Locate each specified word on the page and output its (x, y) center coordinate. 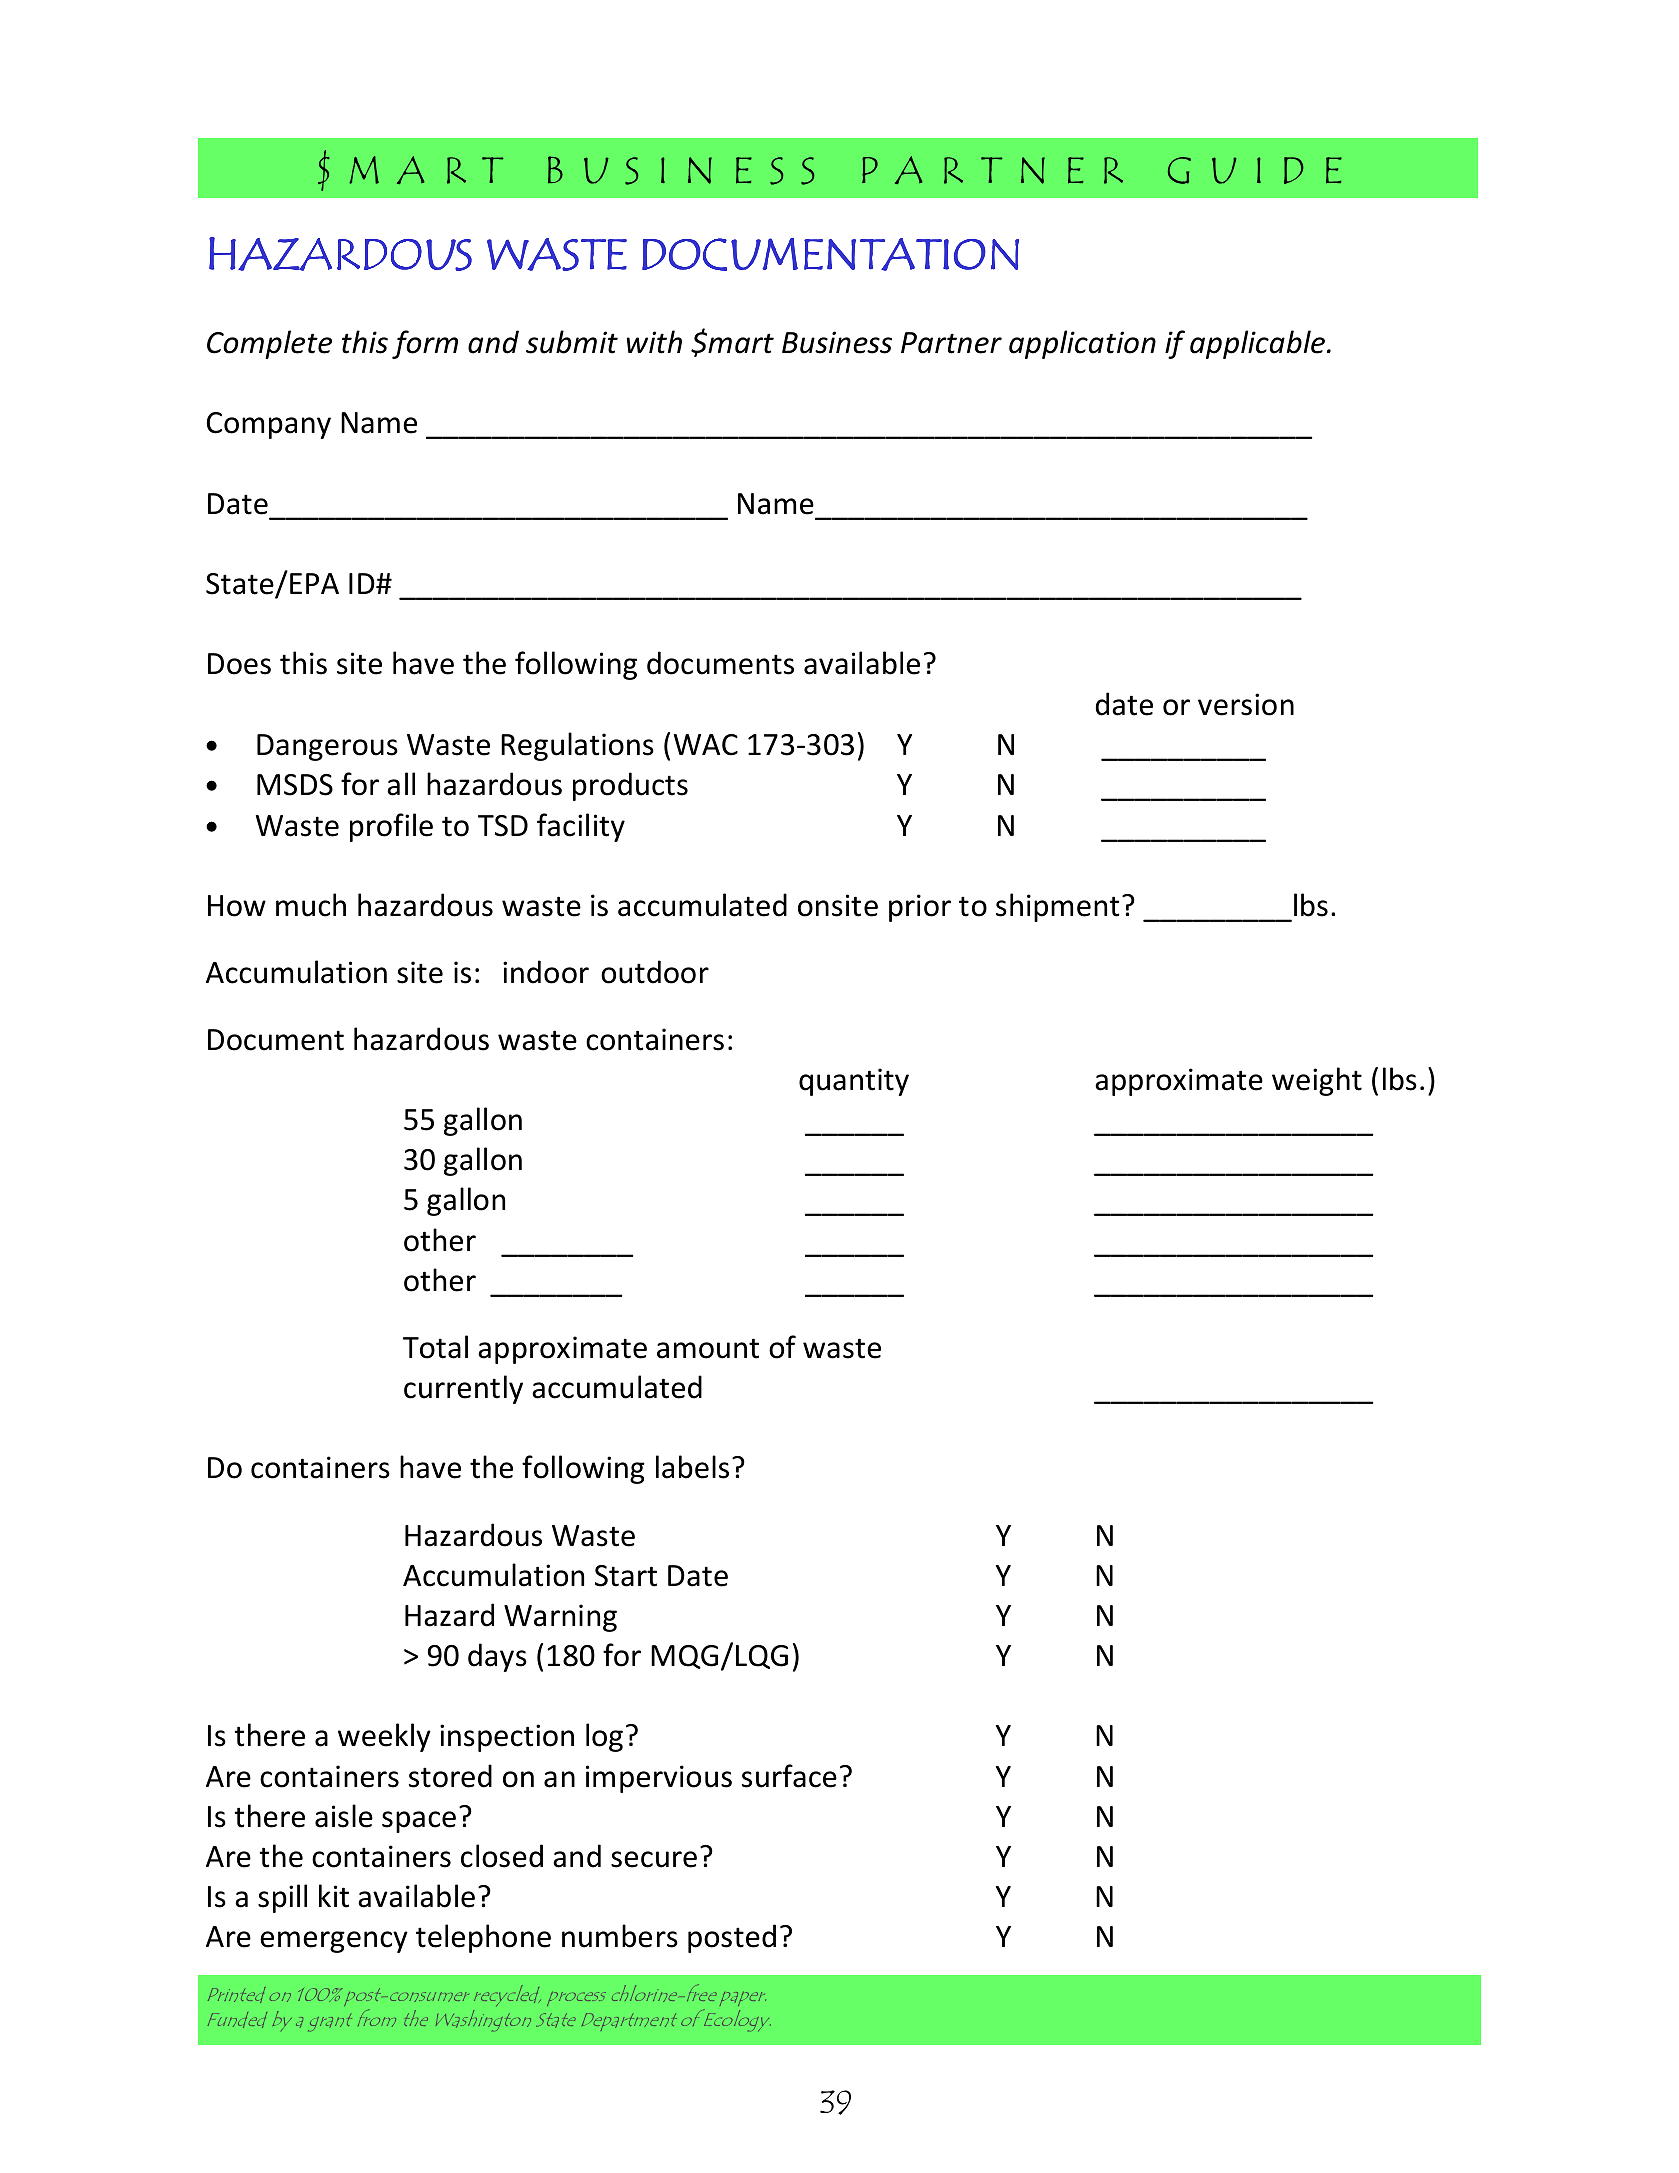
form (425, 344)
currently (463, 1389)
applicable (1257, 344)
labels (692, 1467)
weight (1317, 1081)
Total (435, 1347)
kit (334, 1896)
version (1246, 704)
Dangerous (327, 747)
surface (789, 1776)
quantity (854, 1082)
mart (740, 343)
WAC (706, 745)
